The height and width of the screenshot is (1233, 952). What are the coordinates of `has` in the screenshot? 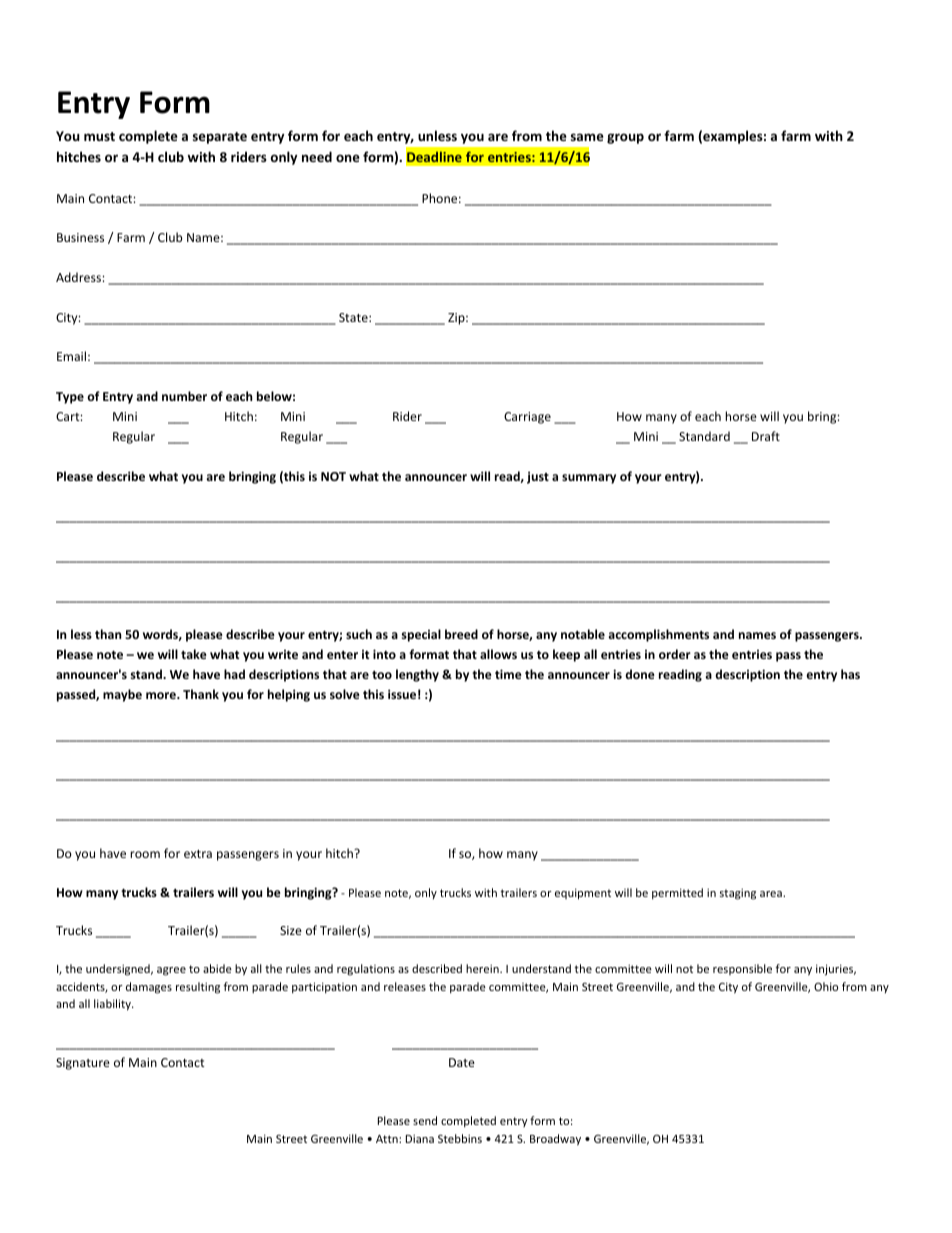 It's located at (850, 674).
